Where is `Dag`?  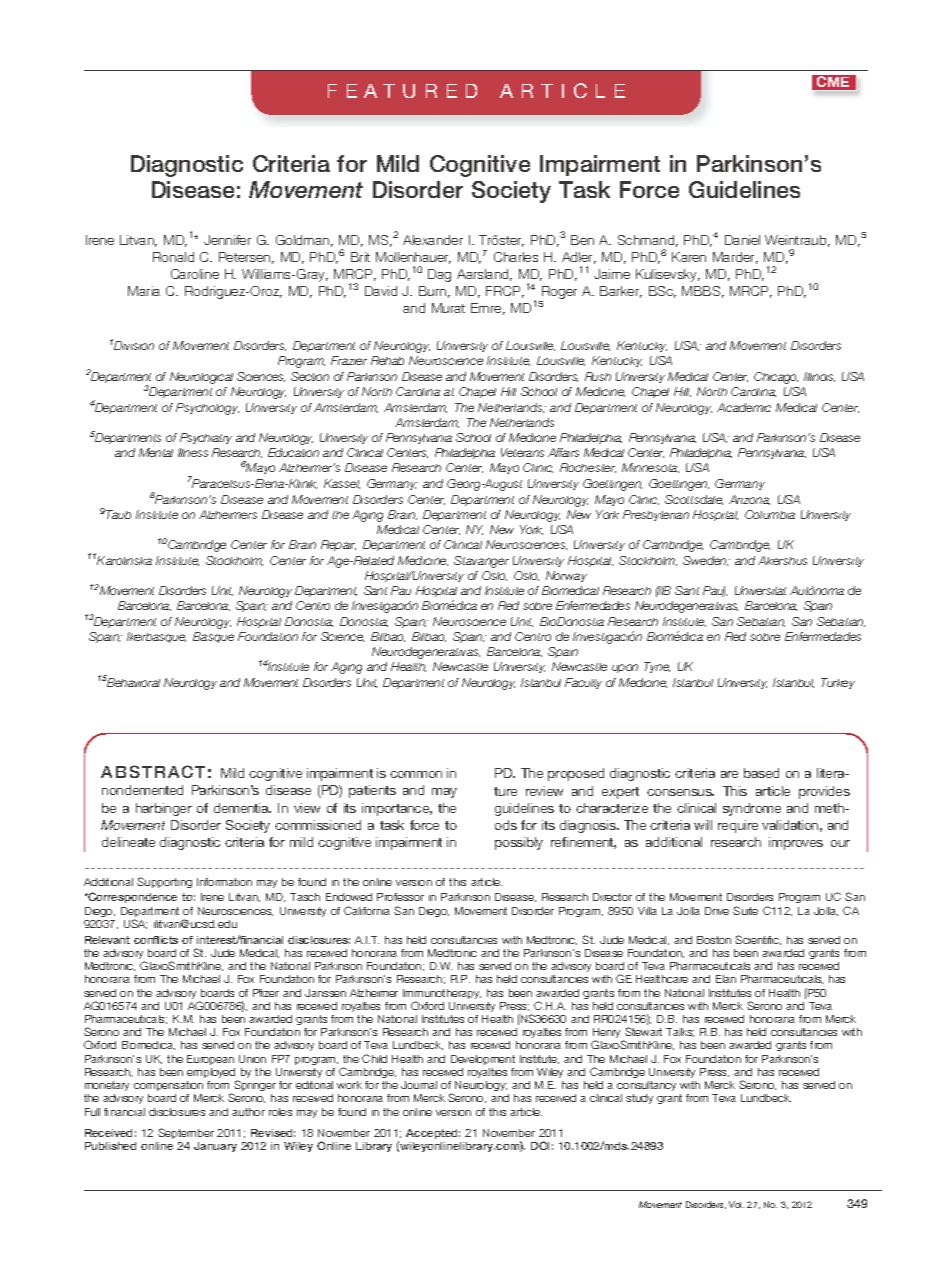 Dag is located at coordinates (439, 275).
